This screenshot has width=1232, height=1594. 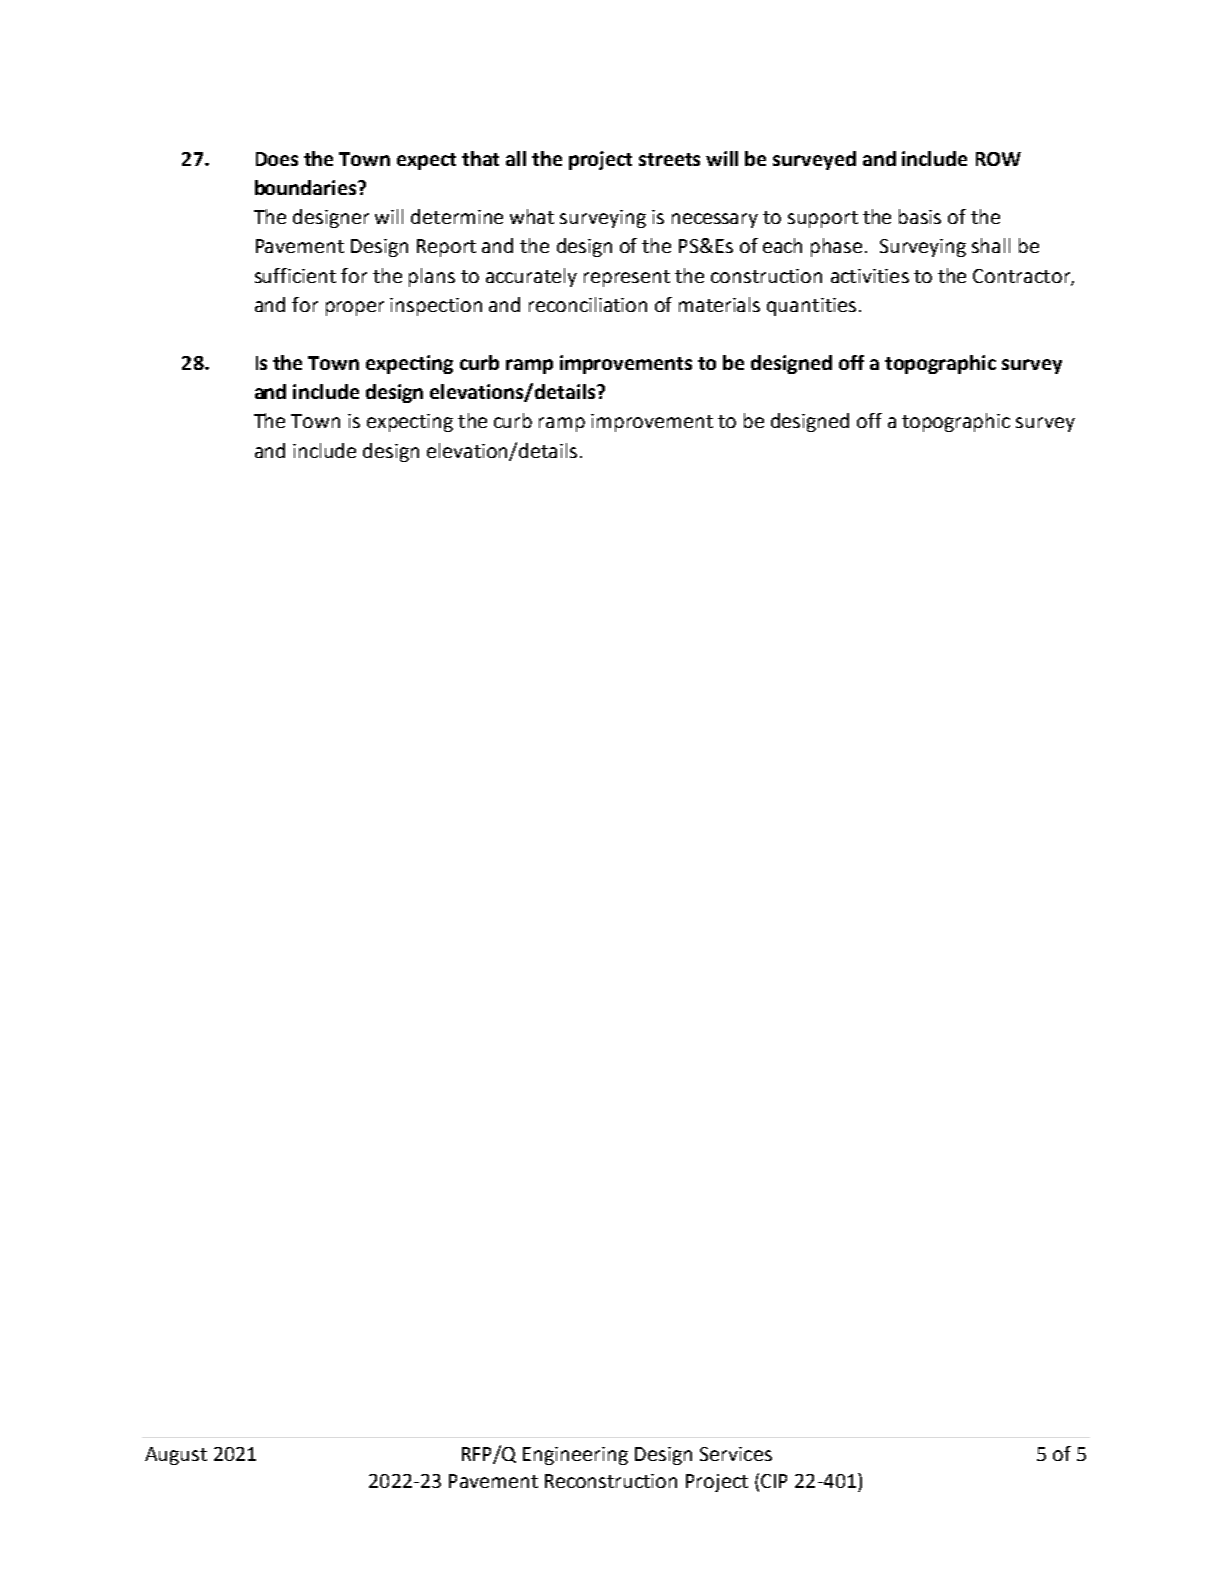 I want to click on quantities, so click(x=811, y=307).
